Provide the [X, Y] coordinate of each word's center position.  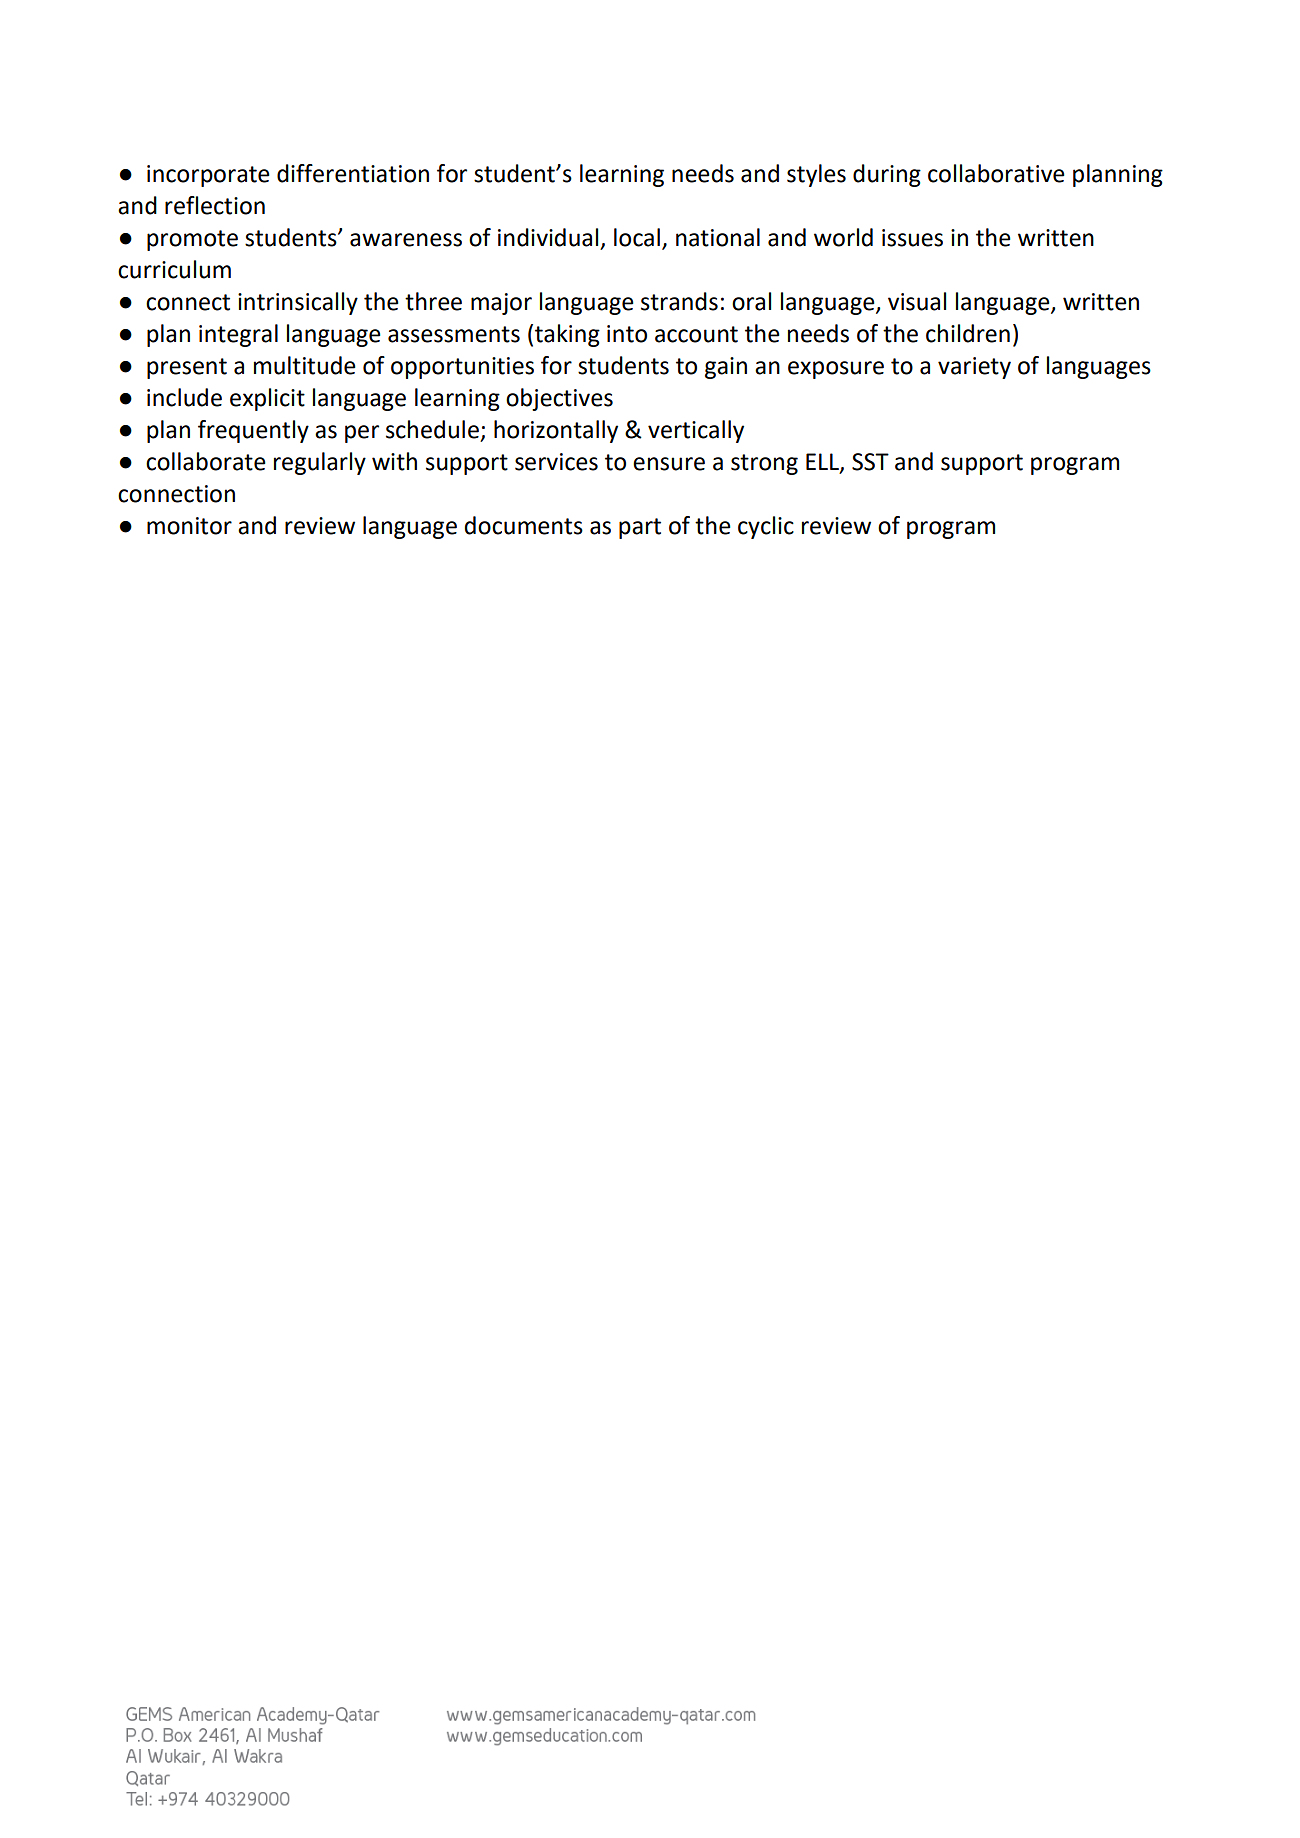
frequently [253, 431]
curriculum [174, 269]
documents [523, 525]
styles [816, 175]
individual [548, 237]
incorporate [208, 176]
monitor [189, 526]
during [887, 175]
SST [870, 462]
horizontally [556, 431]
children [968, 333]
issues [912, 238]
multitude [305, 365]
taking [567, 335]
